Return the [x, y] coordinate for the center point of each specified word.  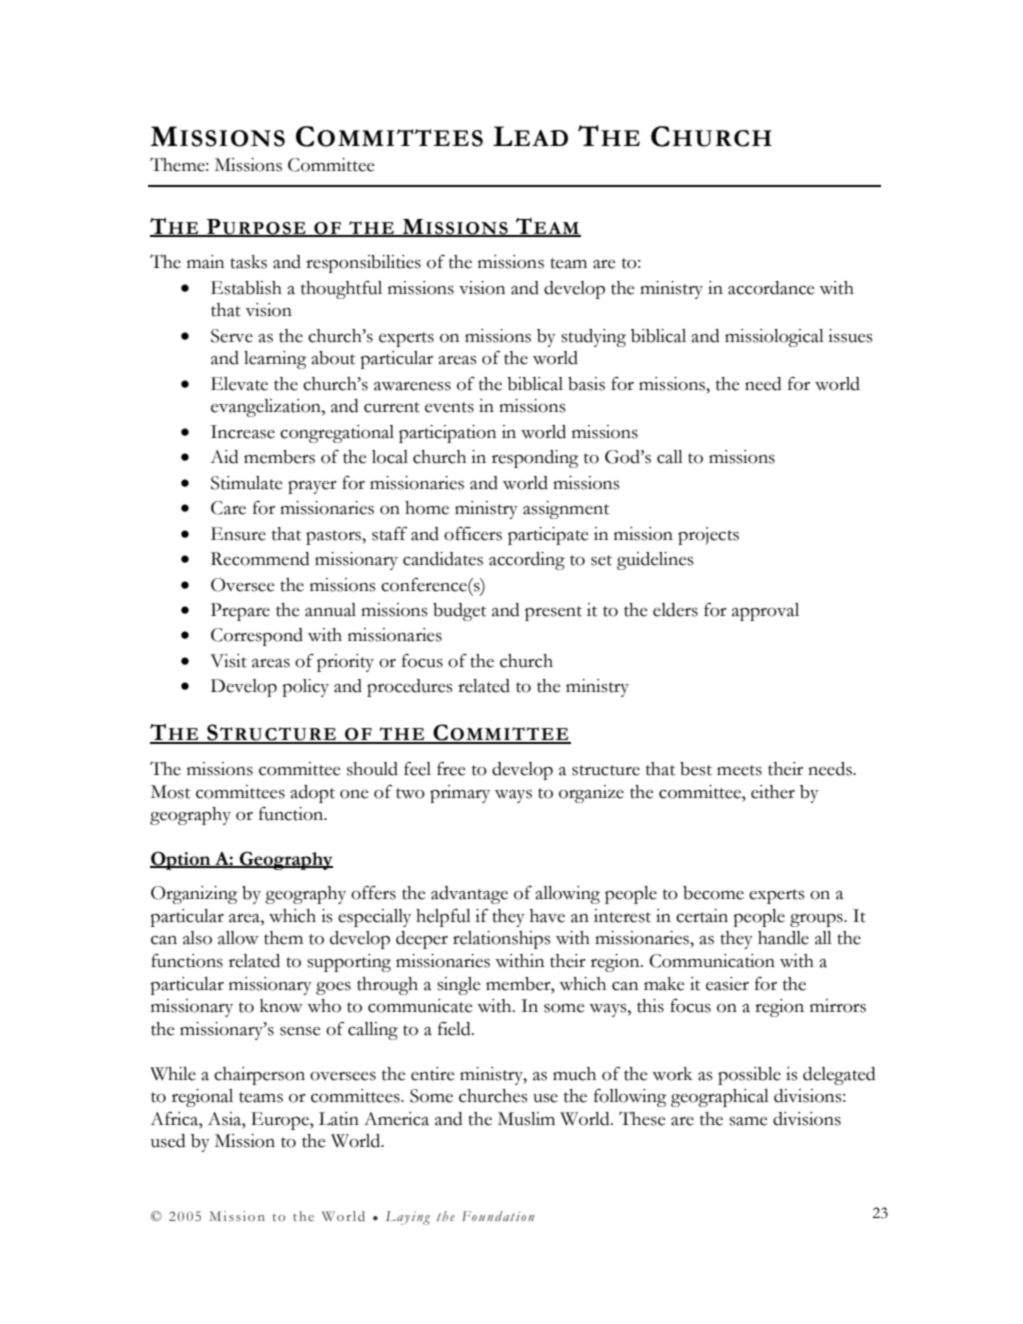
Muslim [526, 1119]
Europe [281, 1121]
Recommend [260, 559]
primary [460, 794]
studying [593, 338]
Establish [246, 288]
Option [181, 861]
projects [708, 536]
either [773, 792]
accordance [771, 288]
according [527, 561]
